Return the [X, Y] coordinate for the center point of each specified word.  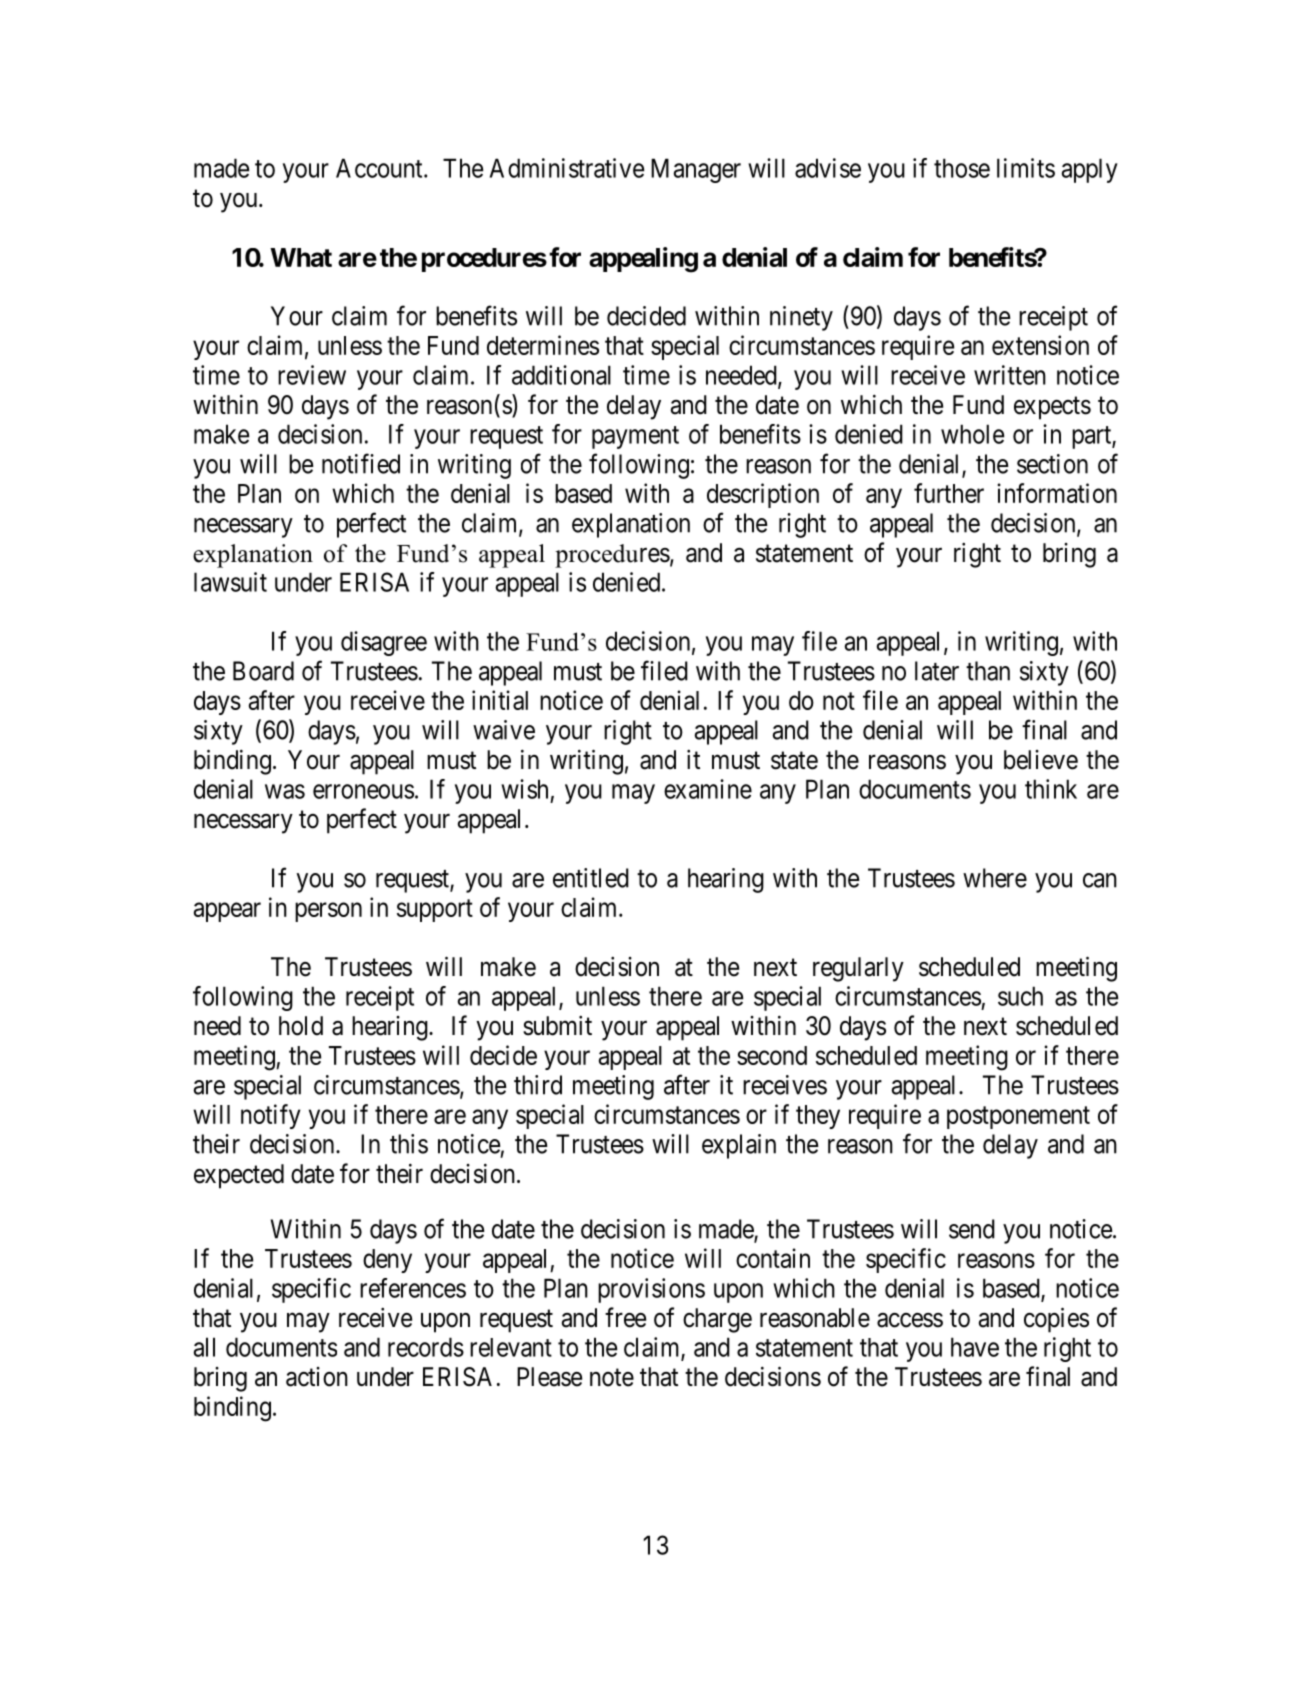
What [301, 257]
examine [708, 789]
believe [1041, 760]
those [962, 168]
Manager [696, 170]
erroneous [363, 791]
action [317, 1377]
